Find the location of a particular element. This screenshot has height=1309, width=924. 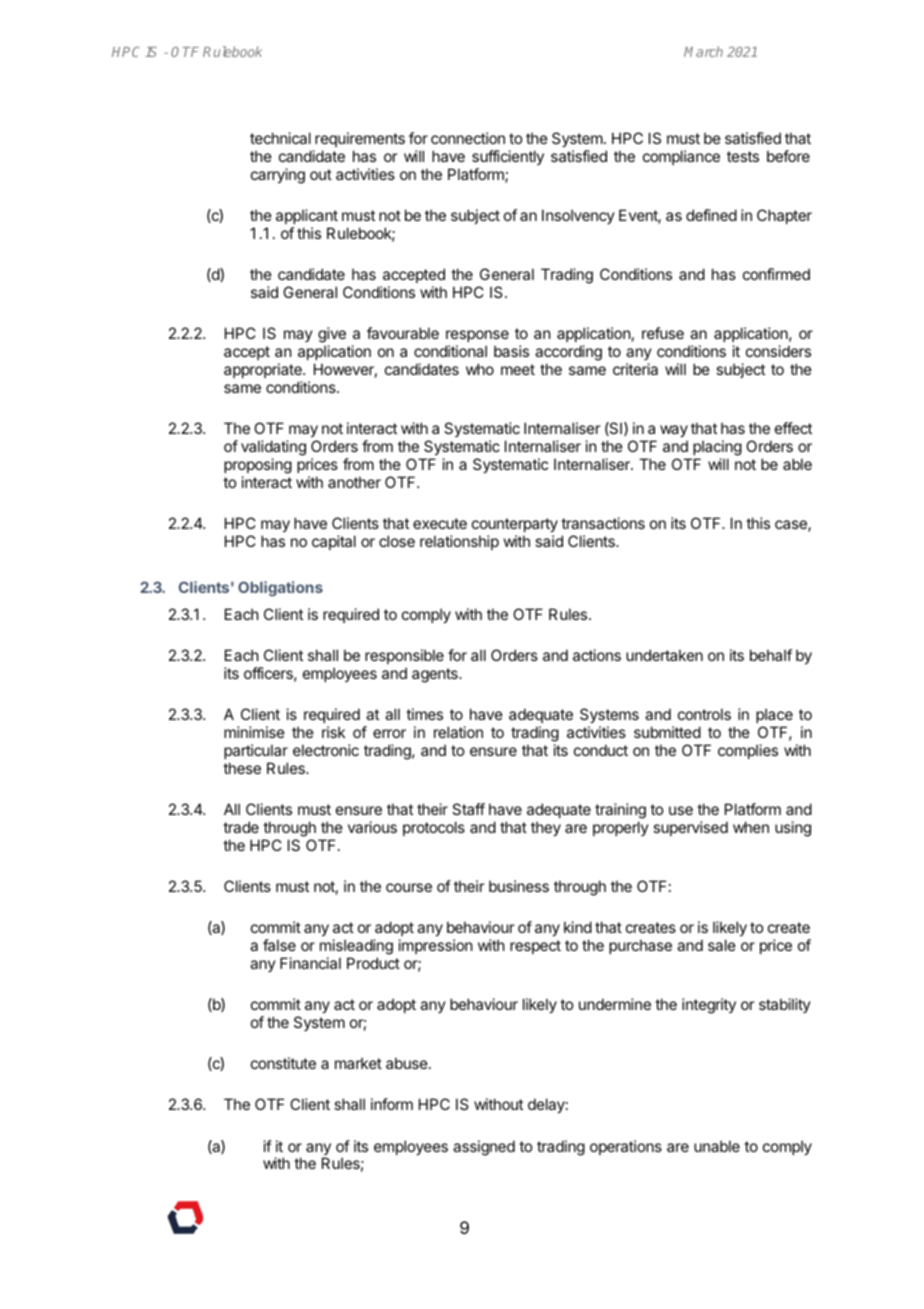

March is located at coordinates (703, 51).
